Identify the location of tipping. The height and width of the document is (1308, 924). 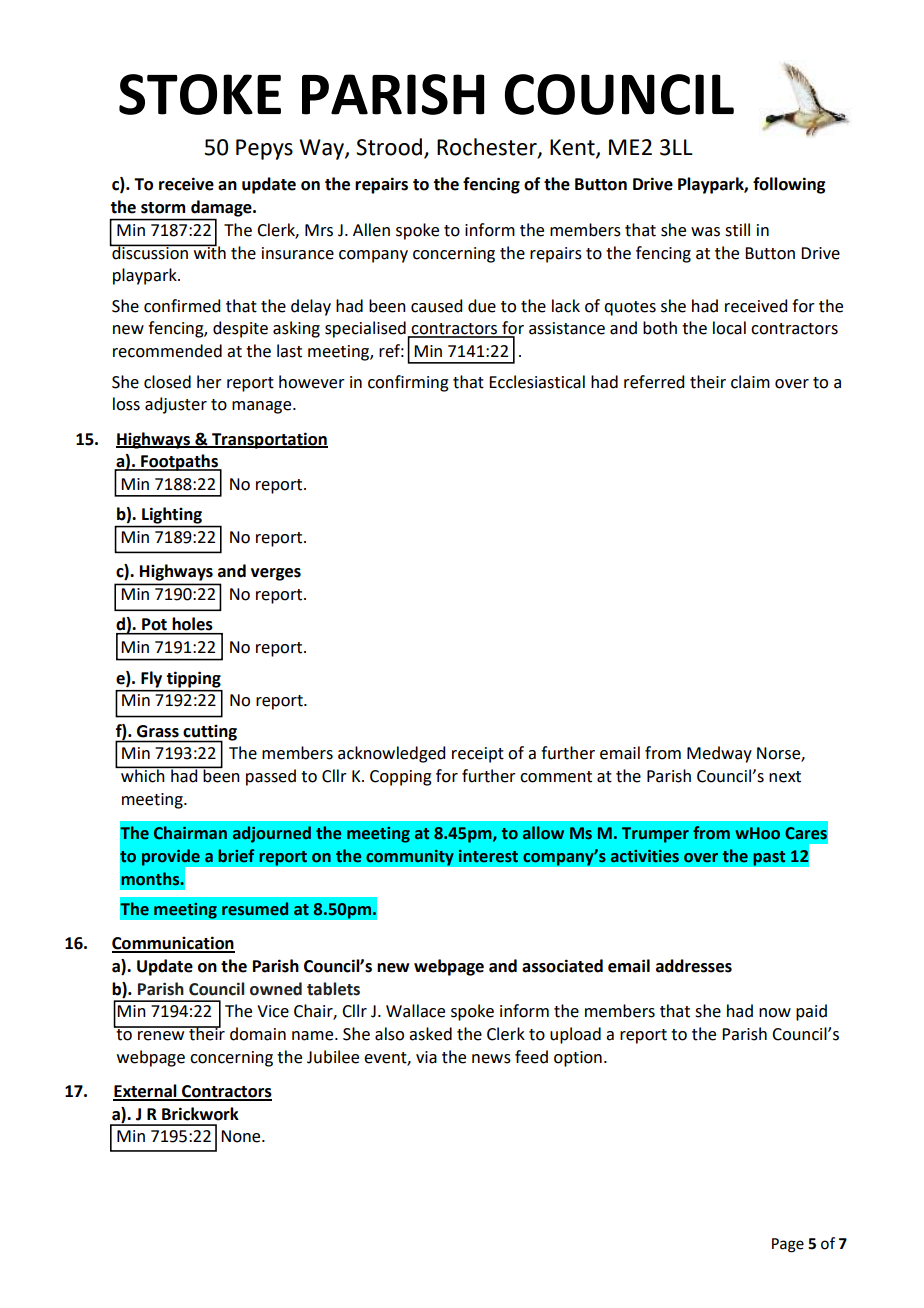
(194, 679).
